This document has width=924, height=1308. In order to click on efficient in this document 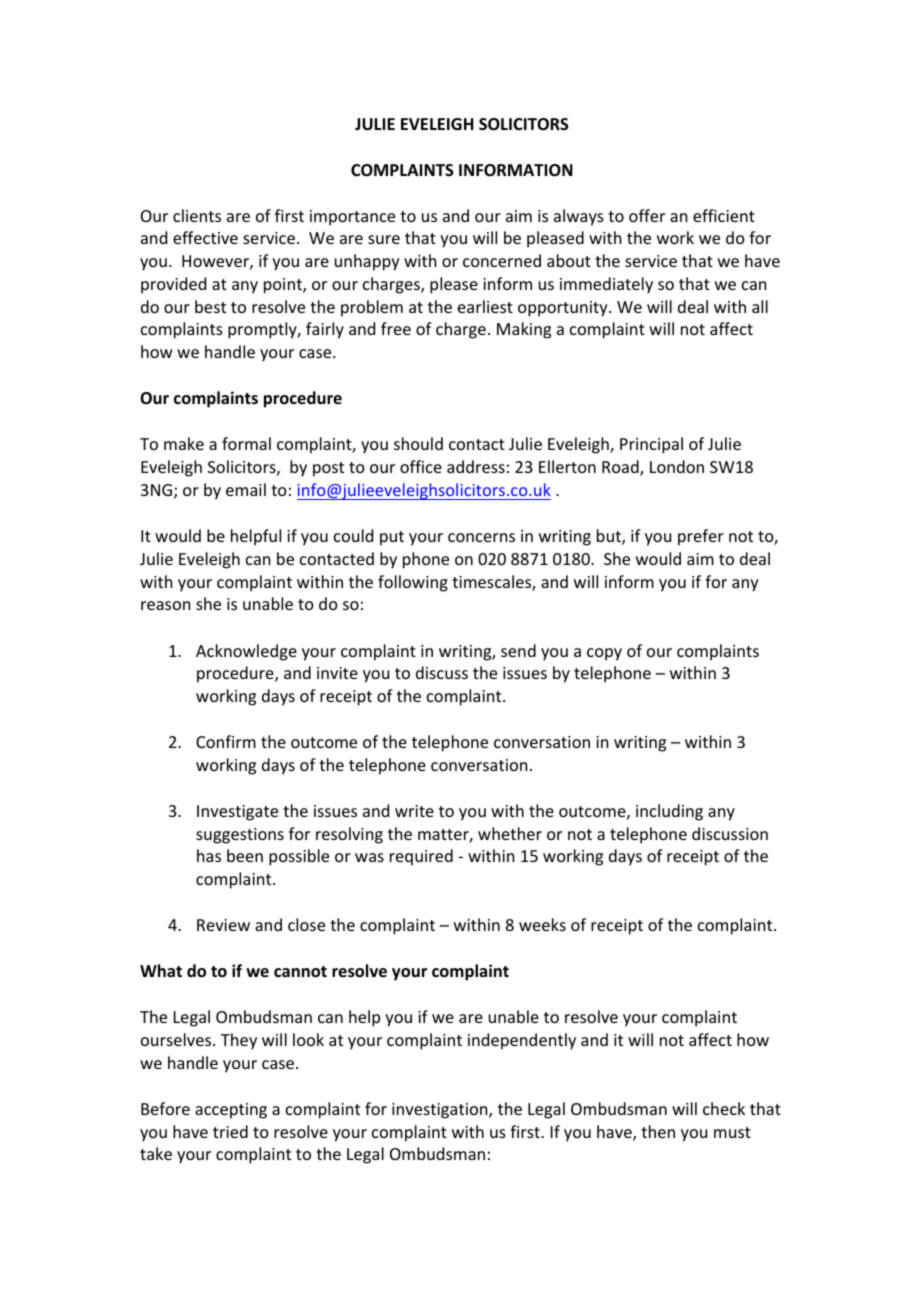, I will do `click(724, 215)`.
